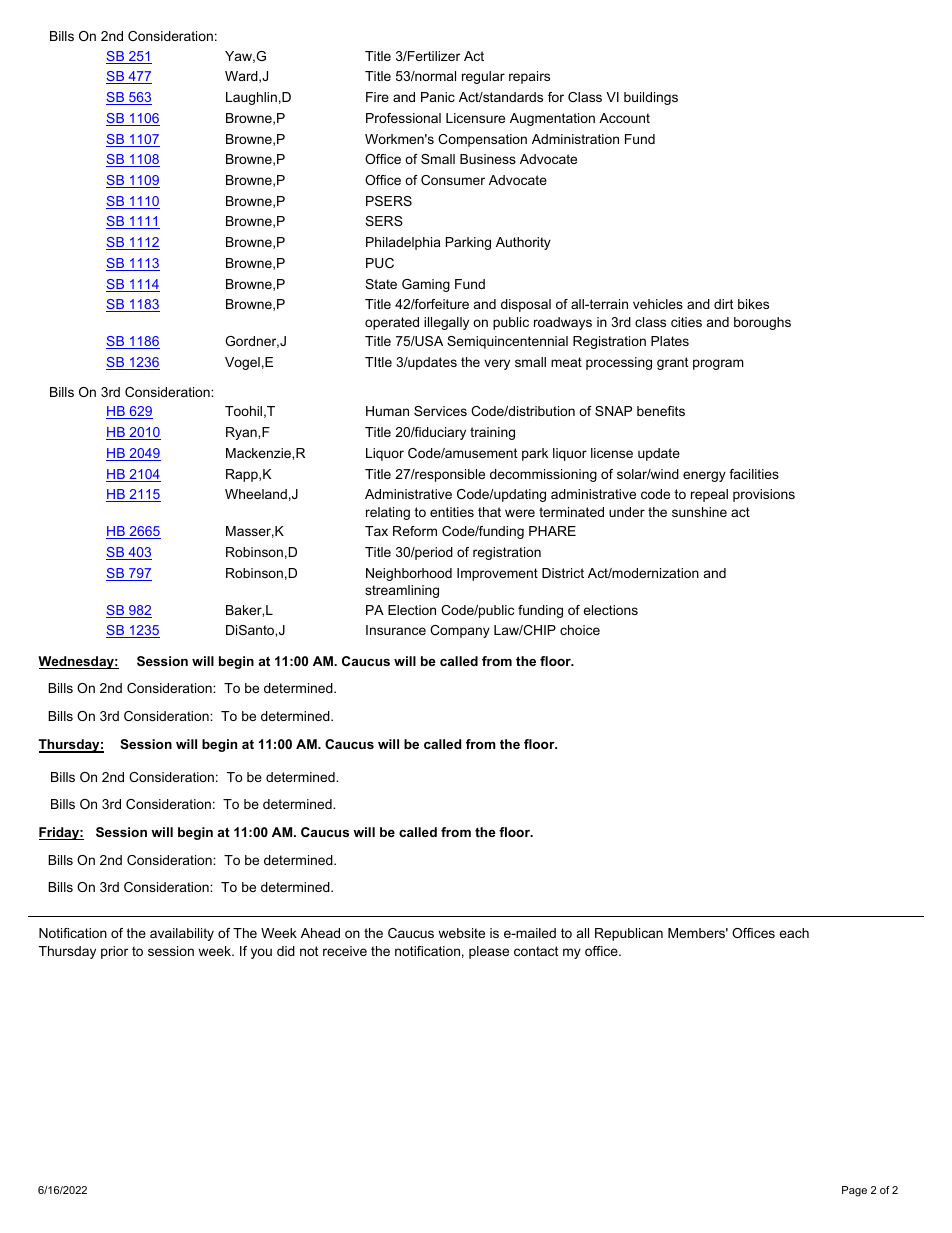 This page has height=1233, width=952. Describe the element at coordinates (261, 953) in the page. I see `you` at that location.
